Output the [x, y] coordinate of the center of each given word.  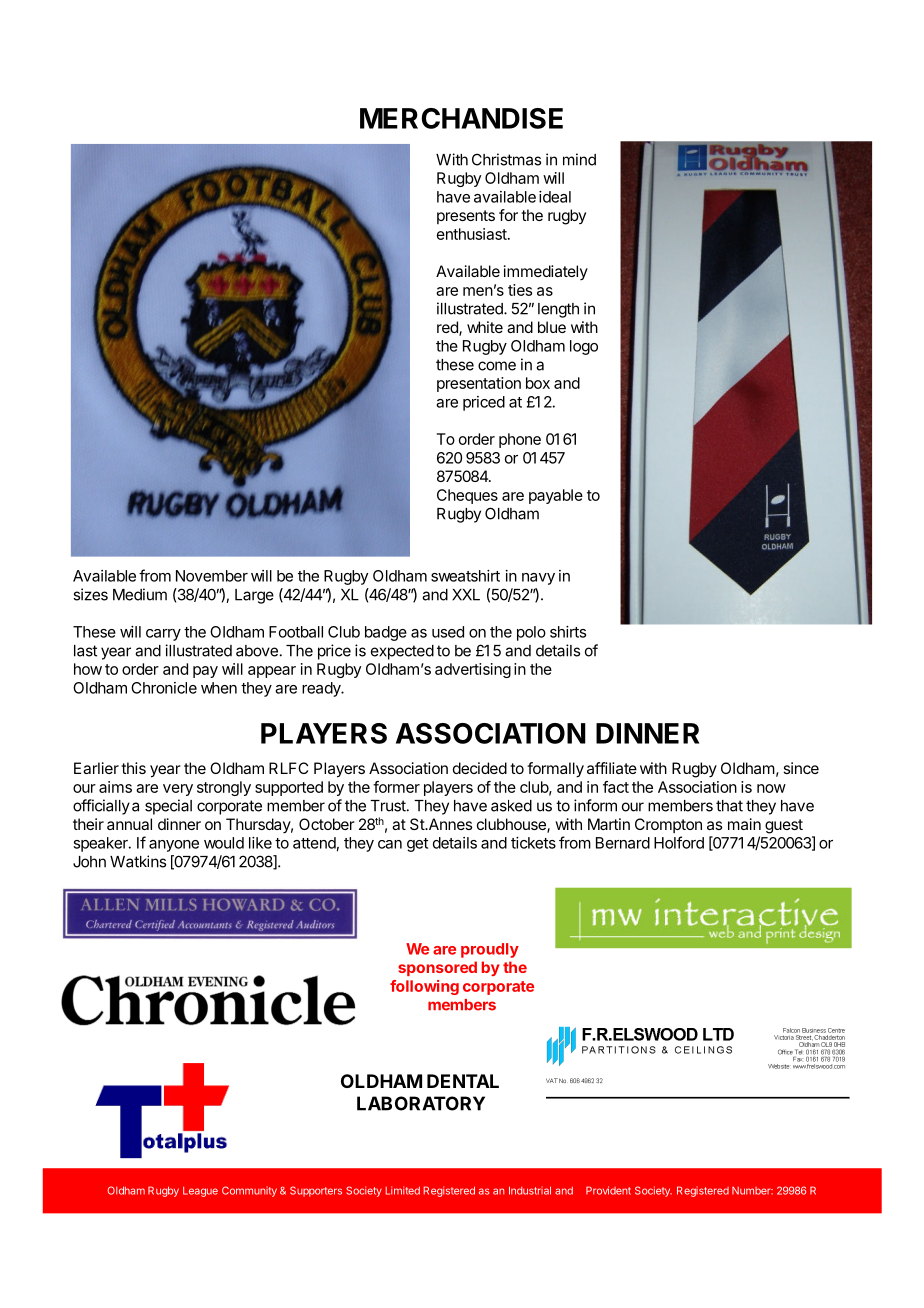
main [744, 824]
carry [163, 635]
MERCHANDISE [461, 118]
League [200, 1192]
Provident [608, 1190]
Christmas [506, 159]
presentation [479, 384]
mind [579, 159]
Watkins [138, 861]
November [212, 576]
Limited [402, 1190]
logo [584, 347]
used [448, 632]
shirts [568, 632]
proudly [490, 950]
